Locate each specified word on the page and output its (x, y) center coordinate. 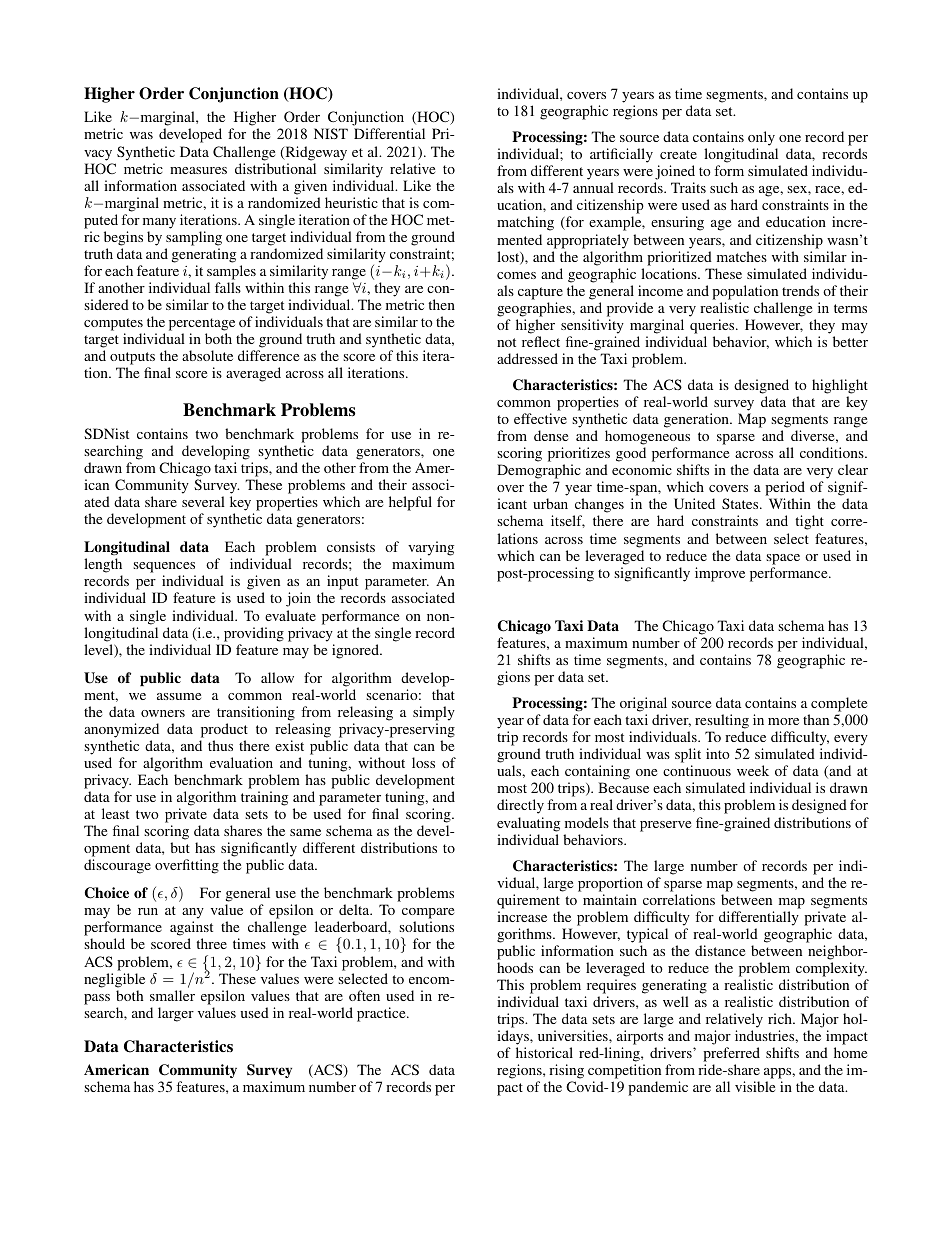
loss (423, 762)
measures (198, 170)
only (761, 138)
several (203, 501)
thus (220, 745)
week (753, 770)
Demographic (539, 473)
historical (544, 1052)
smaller (172, 995)
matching (525, 223)
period (785, 490)
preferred (731, 1056)
